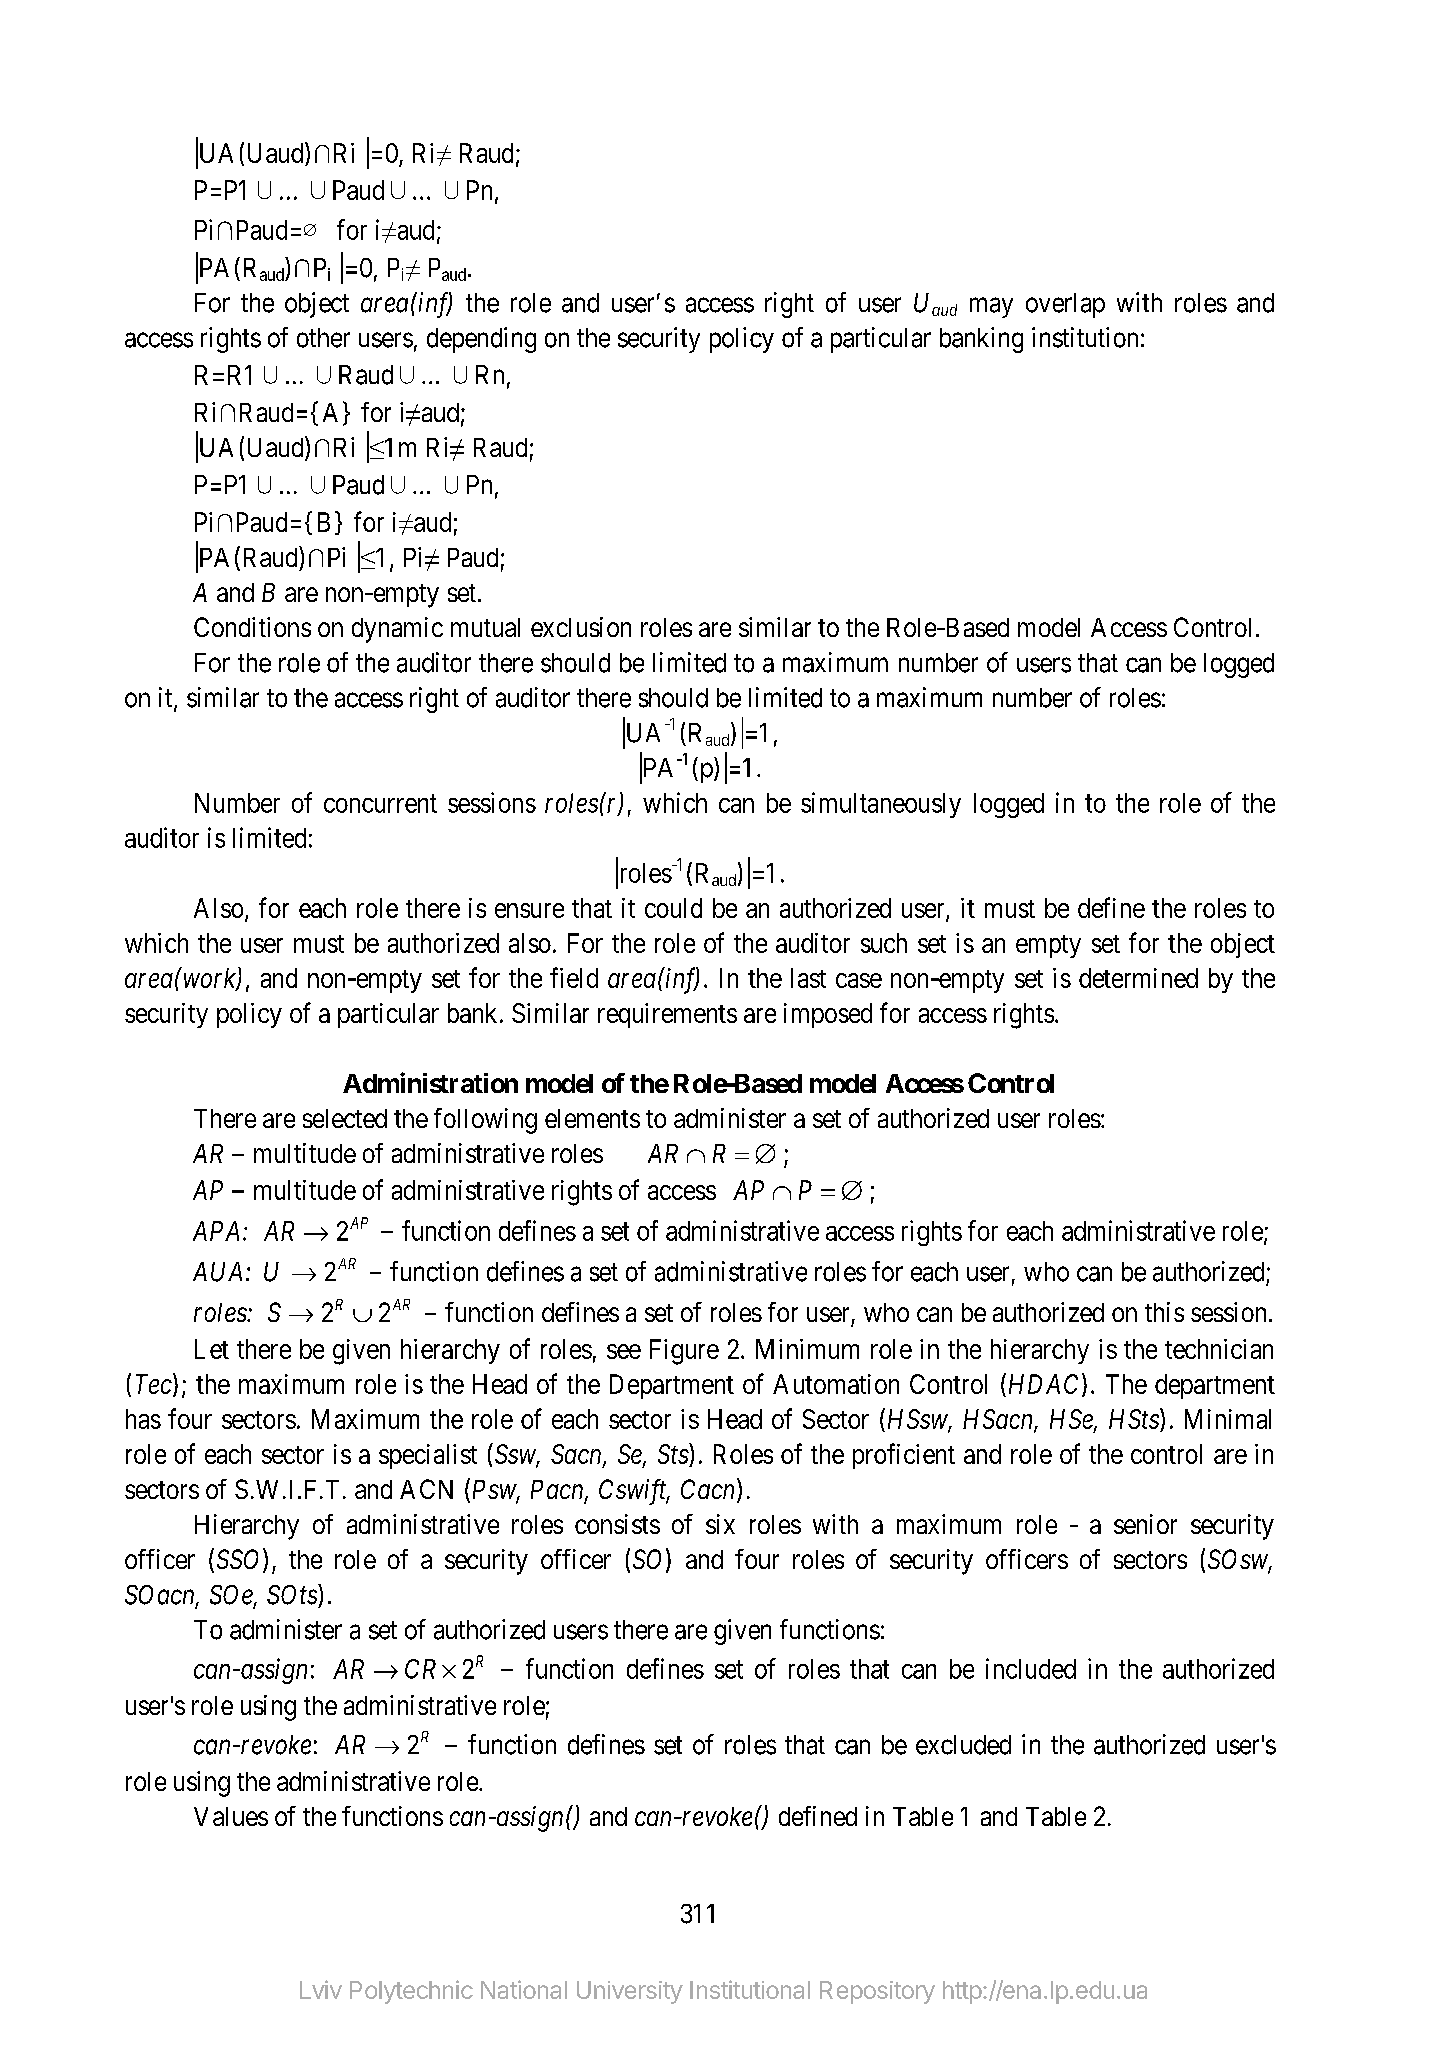  Describe the element at coordinates (1138, 978) in the document. I see `determined` at that location.
